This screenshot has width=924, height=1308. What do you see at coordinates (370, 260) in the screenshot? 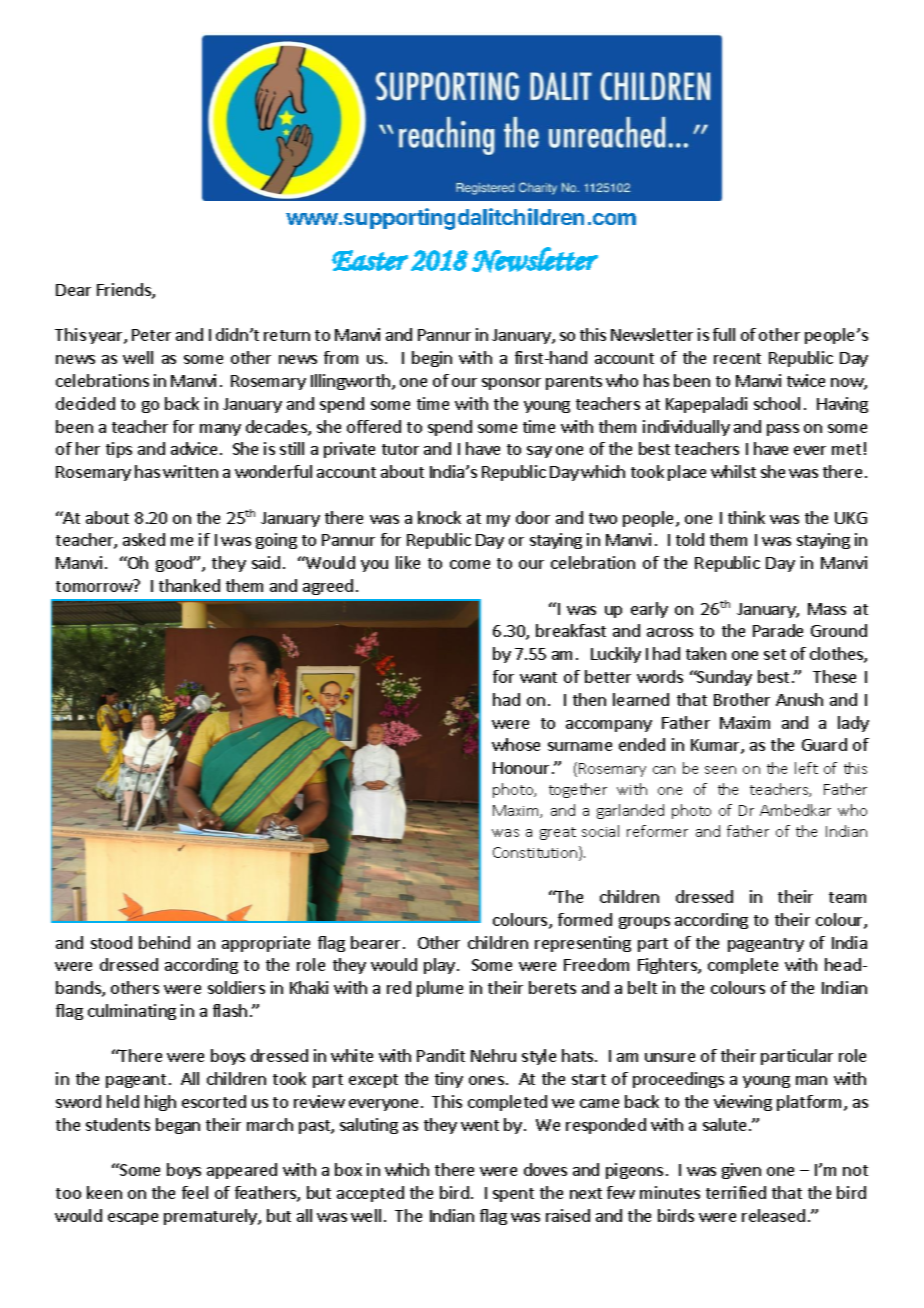
I see `Easter` at bounding box center [370, 260].
